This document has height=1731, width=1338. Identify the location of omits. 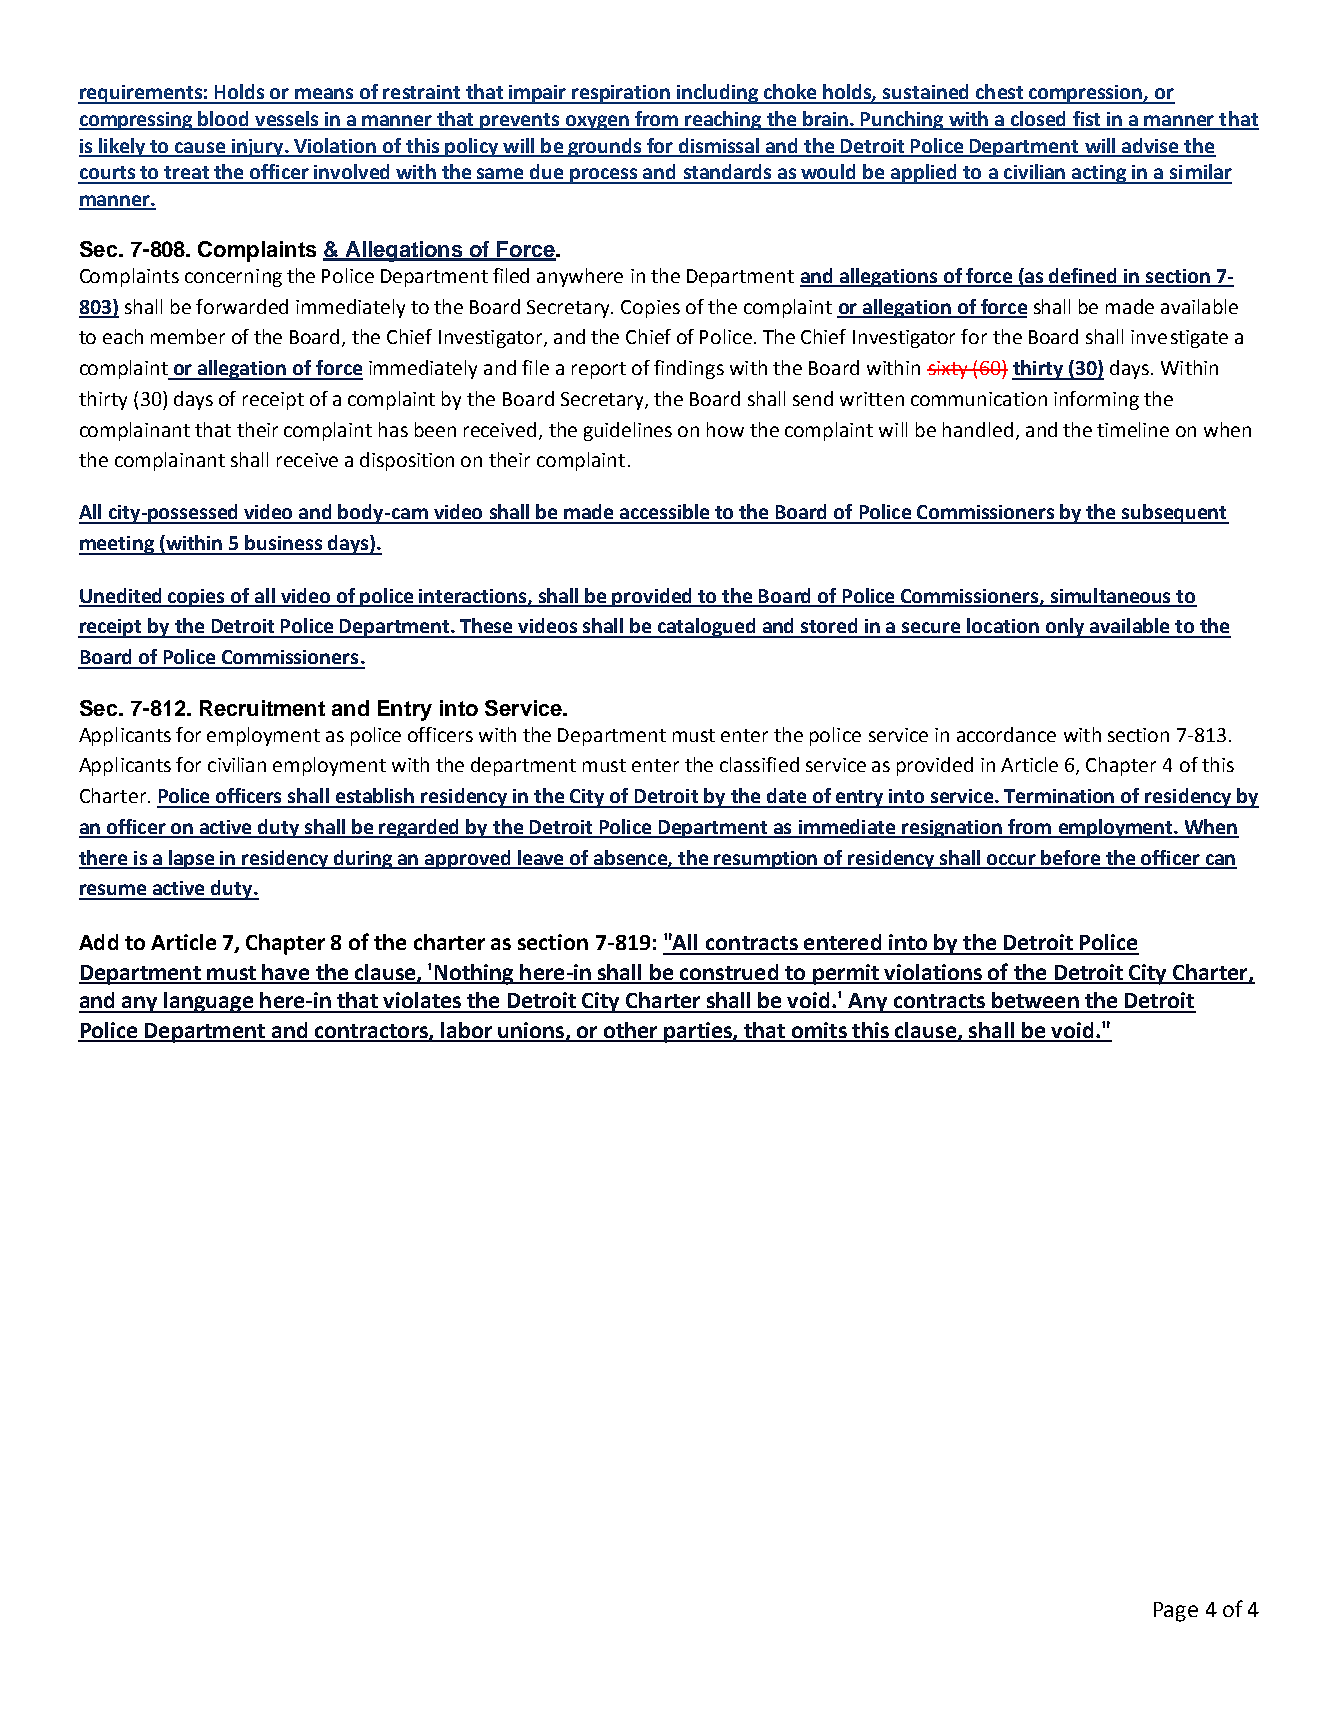
(819, 1031).
